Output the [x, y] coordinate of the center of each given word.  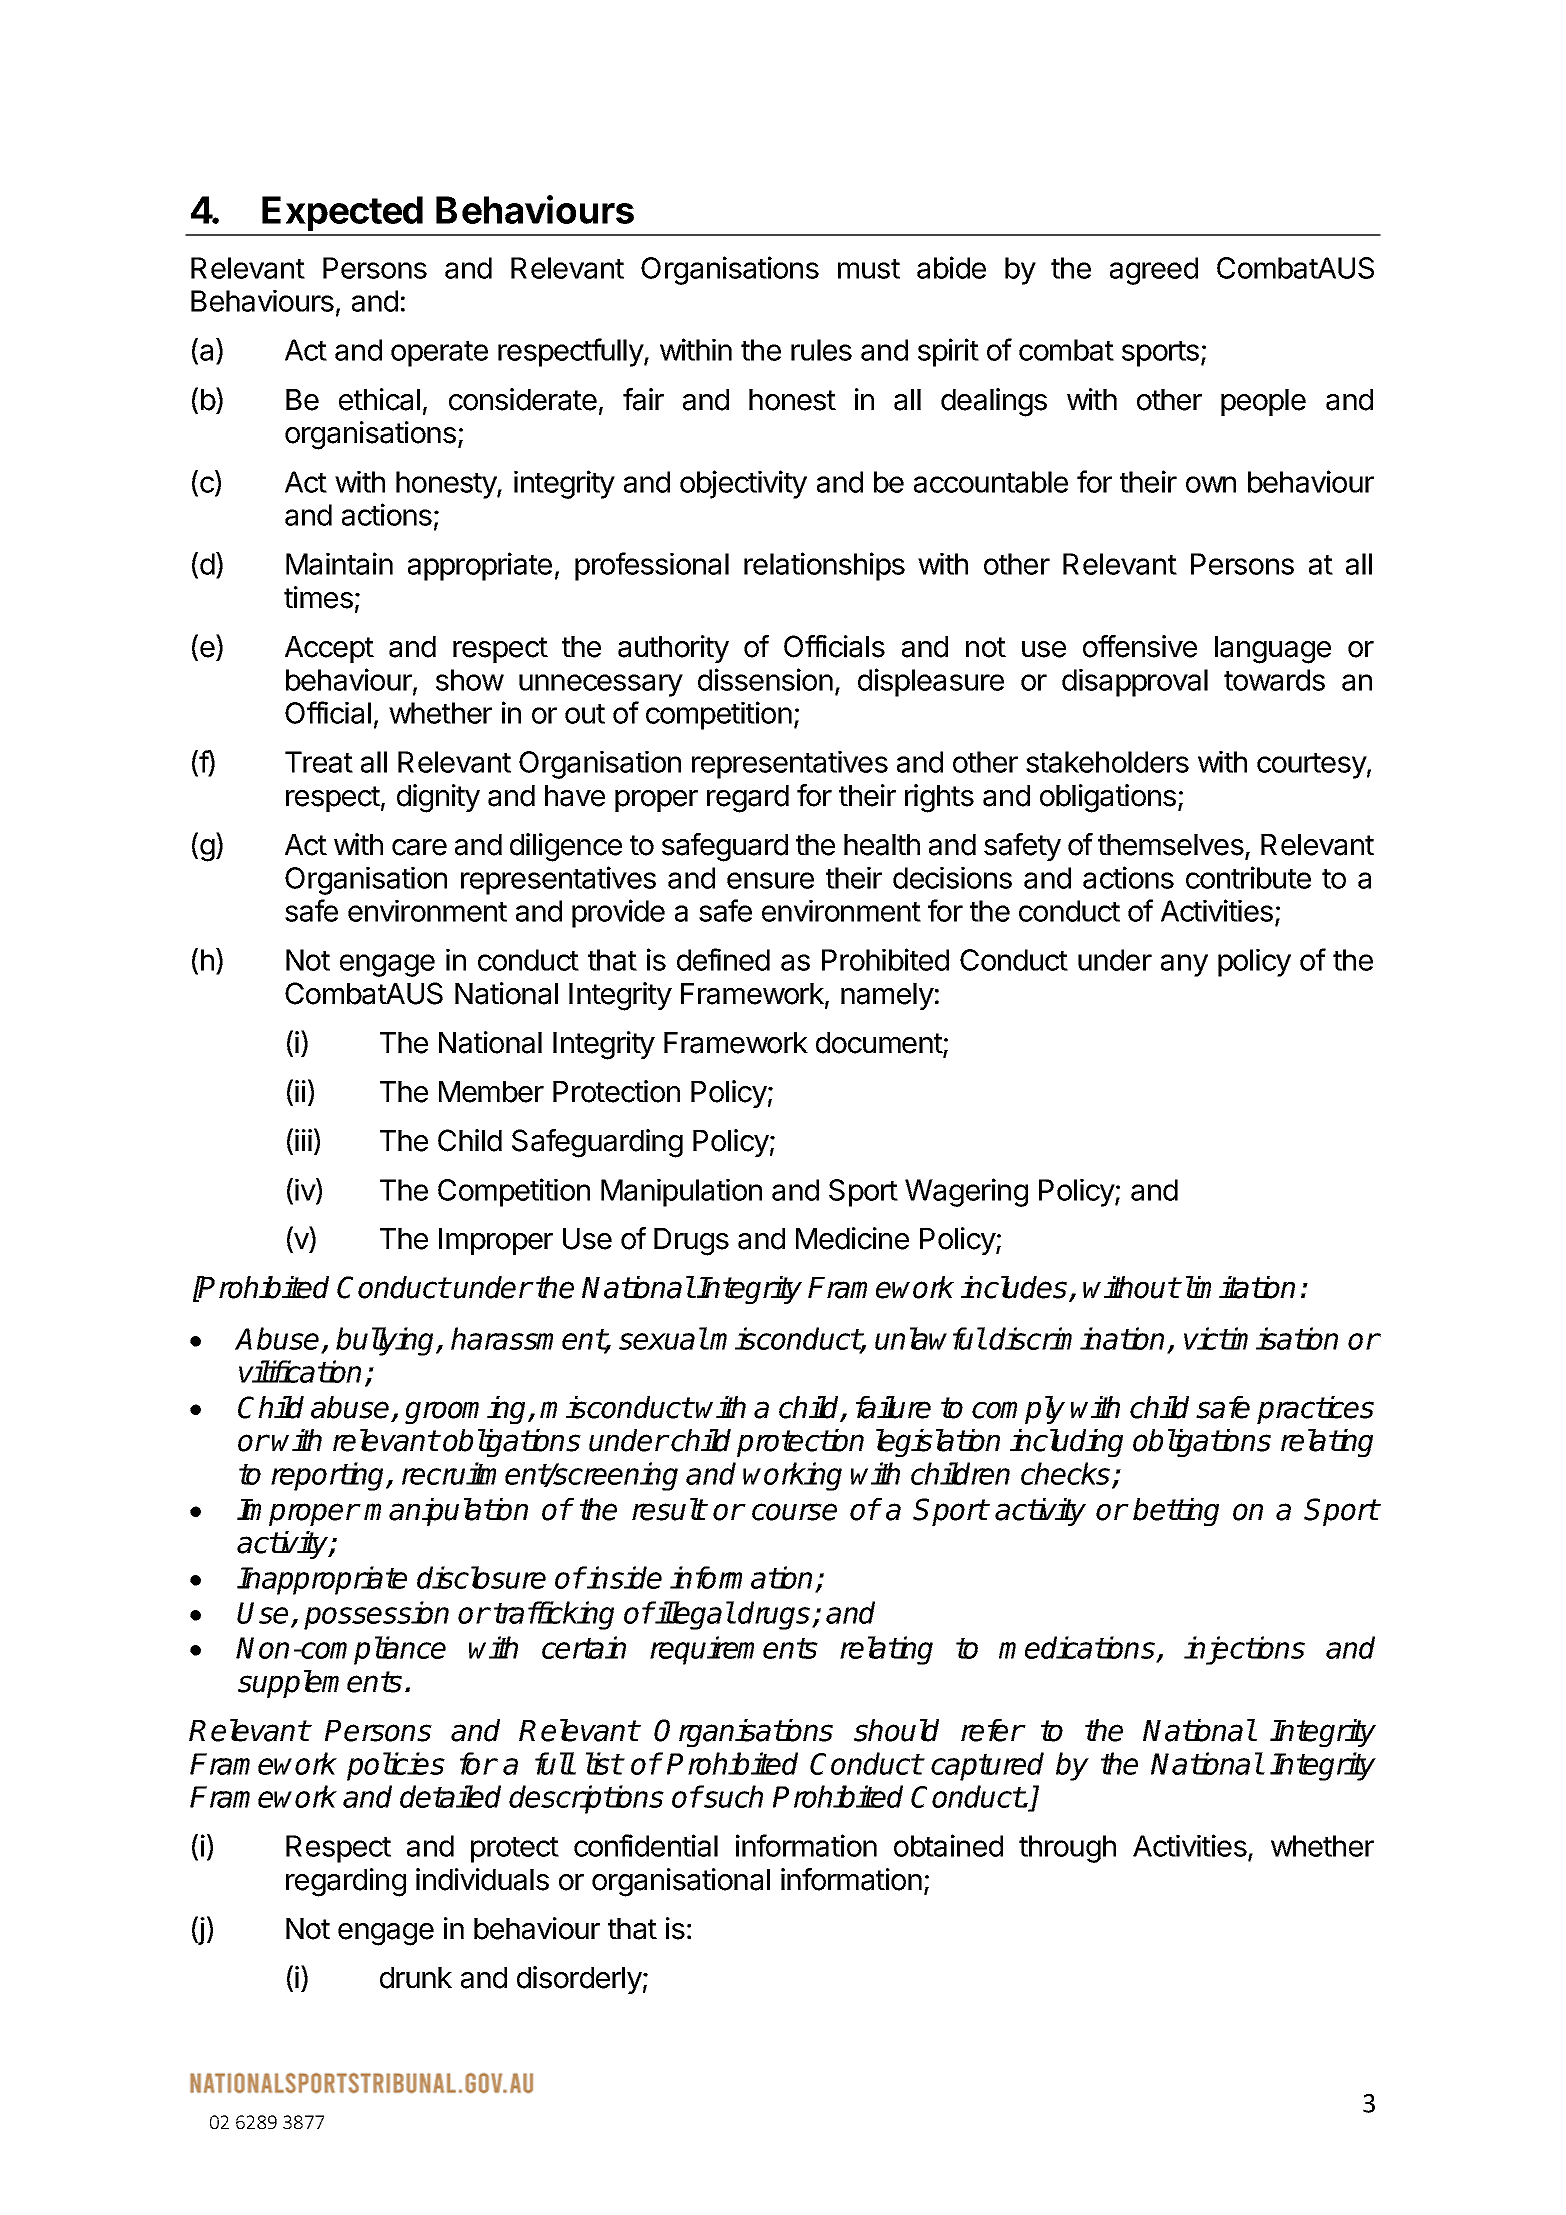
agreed [1154, 271]
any [1184, 965]
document [880, 1044]
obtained [948, 1845]
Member [491, 1092]
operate [439, 354]
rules [821, 350]
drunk [416, 1978]
